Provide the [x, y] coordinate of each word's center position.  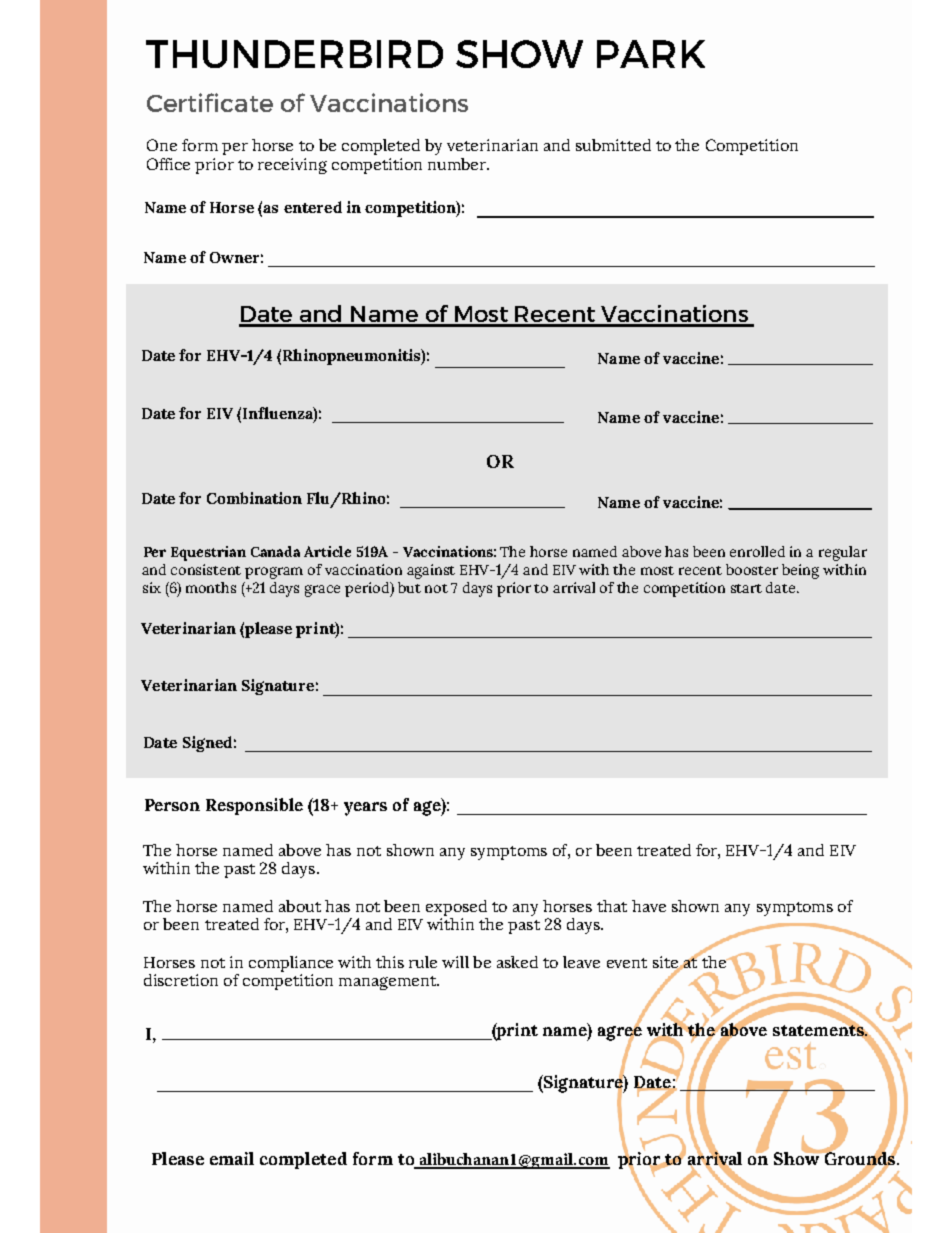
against [431, 571]
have [649, 906]
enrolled [757, 551]
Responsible [254, 806]
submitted [613, 145]
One [162, 145]
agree [620, 1033]
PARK [651, 54]
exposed [456, 908]
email [232, 1158]
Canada [275, 551]
